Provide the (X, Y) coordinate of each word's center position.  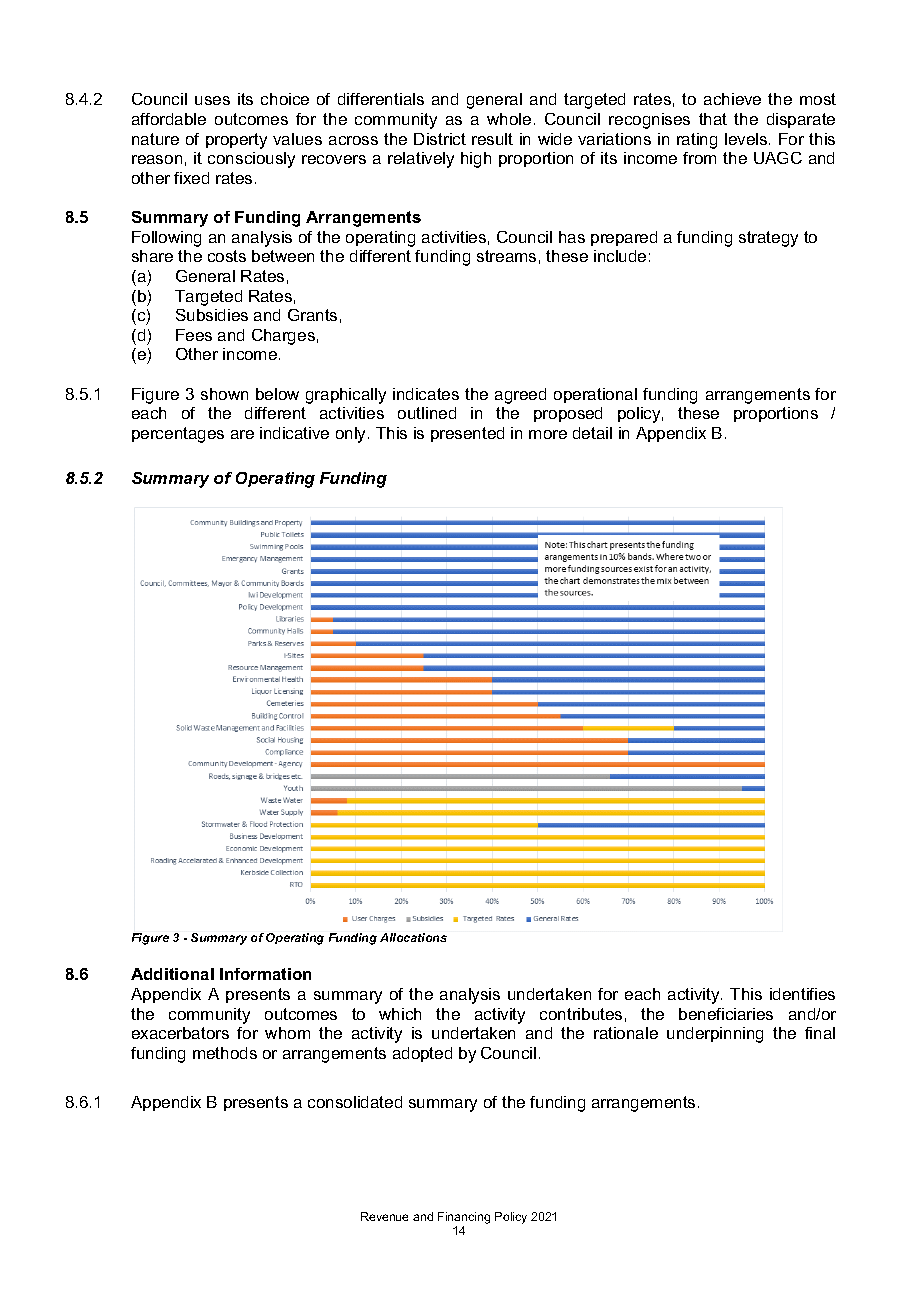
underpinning (715, 1035)
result (492, 139)
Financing (464, 1218)
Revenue (384, 1216)
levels (747, 139)
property (236, 141)
